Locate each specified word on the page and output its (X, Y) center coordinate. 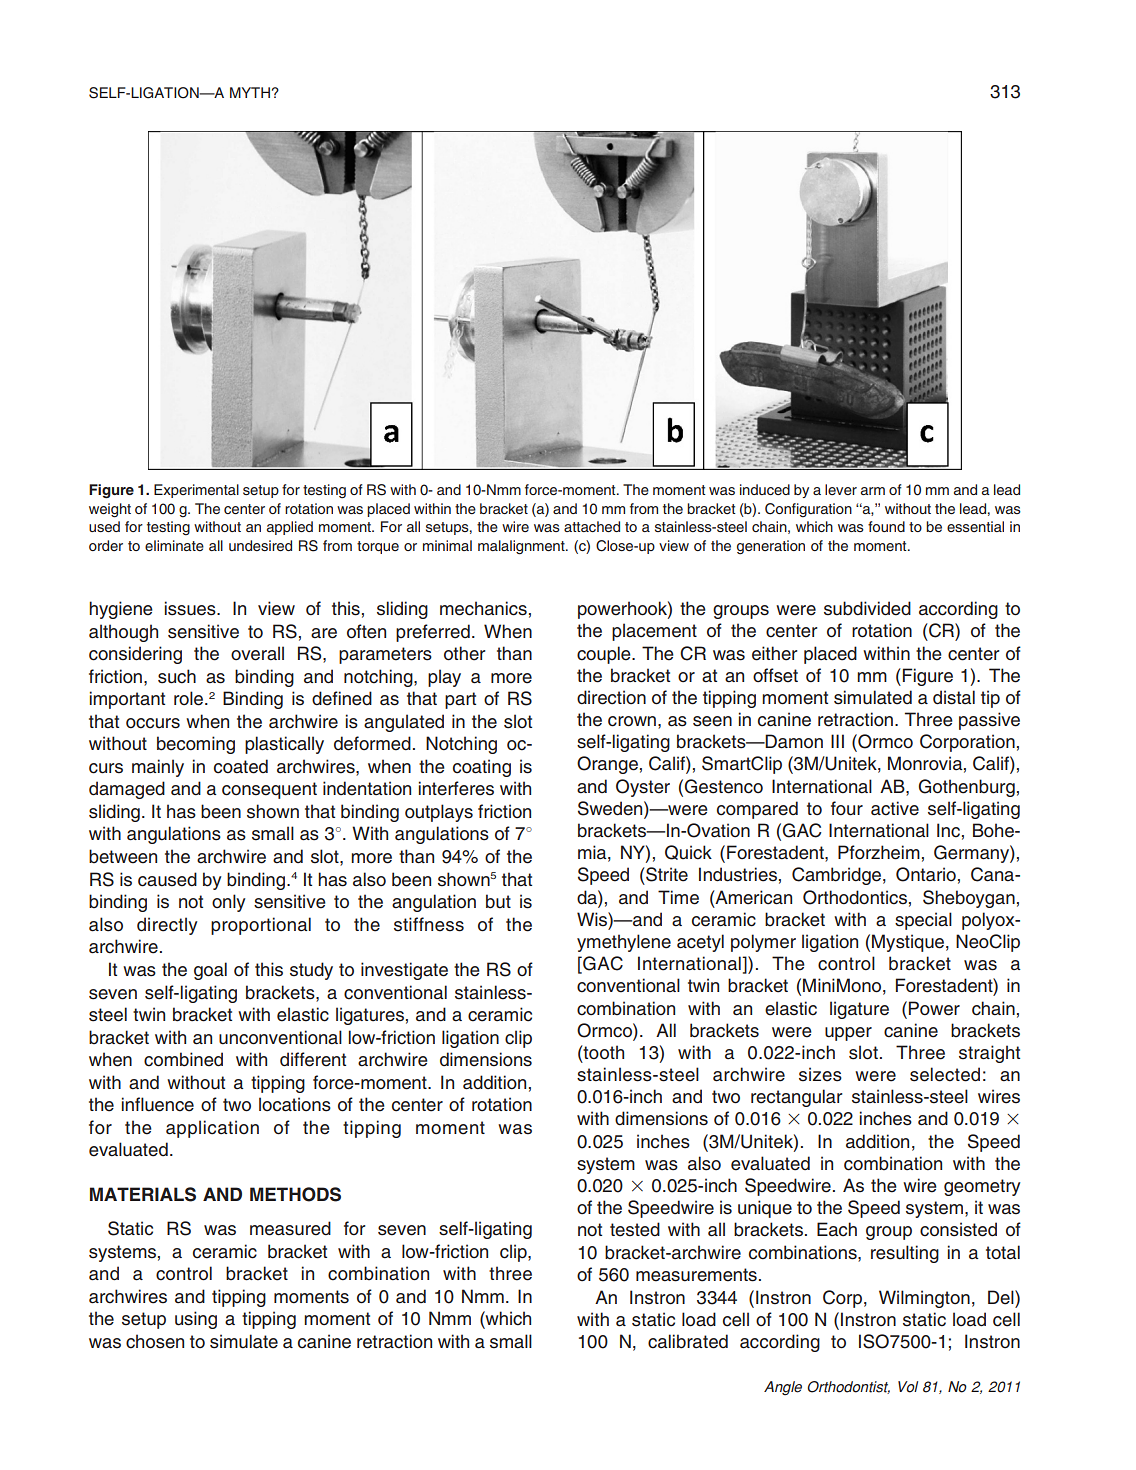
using (196, 1320)
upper (848, 1034)
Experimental (196, 491)
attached (592, 526)
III (837, 741)
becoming (196, 745)
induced (765, 489)
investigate (404, 971)
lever (841, 489)
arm (873, 491)
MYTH (250, 92)
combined (183, 1059)
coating (482, 768)
